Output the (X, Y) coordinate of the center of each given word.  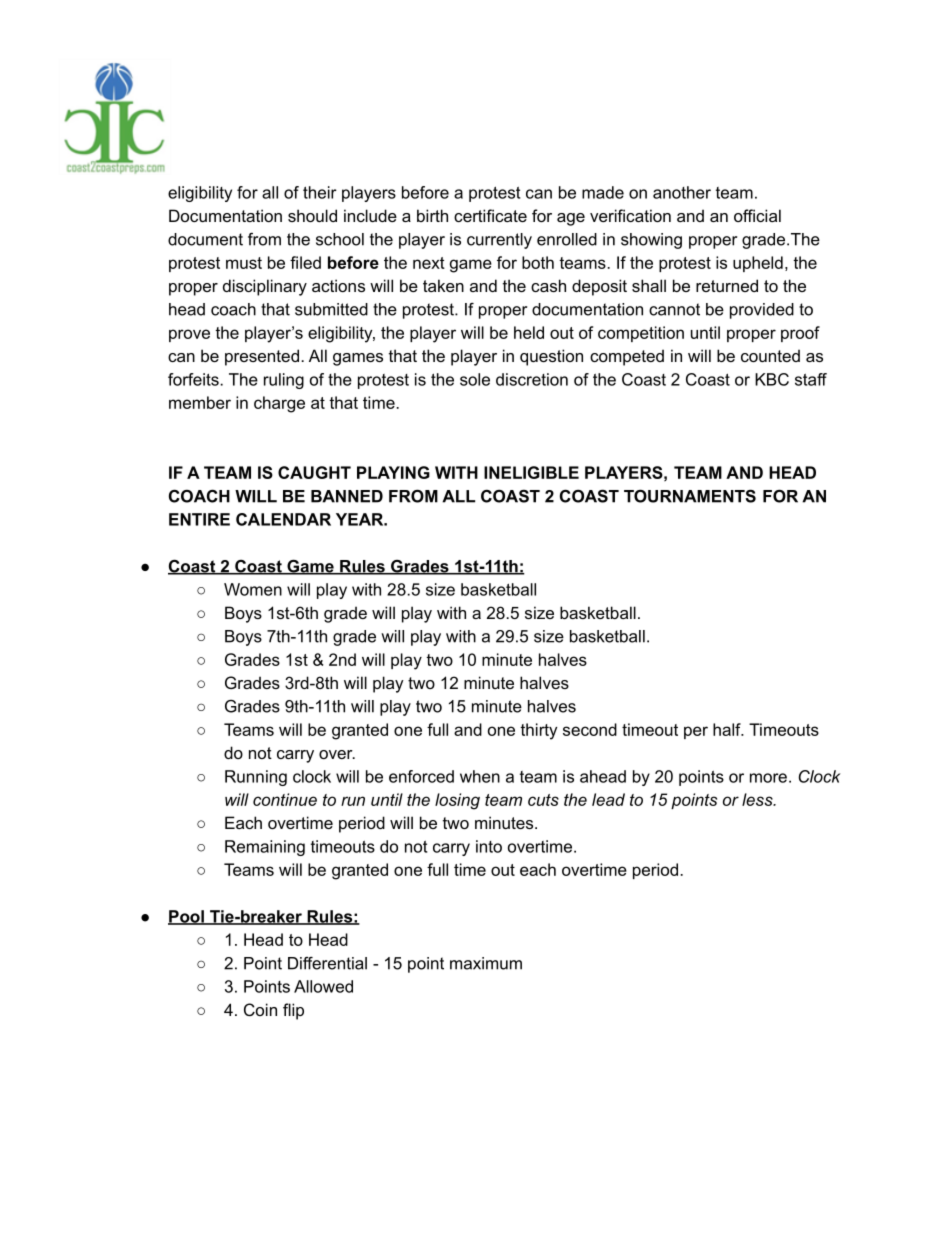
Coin (260, 1009)
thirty (538, 731)
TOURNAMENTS (690, 496)
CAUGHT (314, 472)
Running (256, 778)
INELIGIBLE (531, 472)
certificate (490, 215)
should (312, 215)
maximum (486, 963)
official (757, 215)
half (728, 729)
